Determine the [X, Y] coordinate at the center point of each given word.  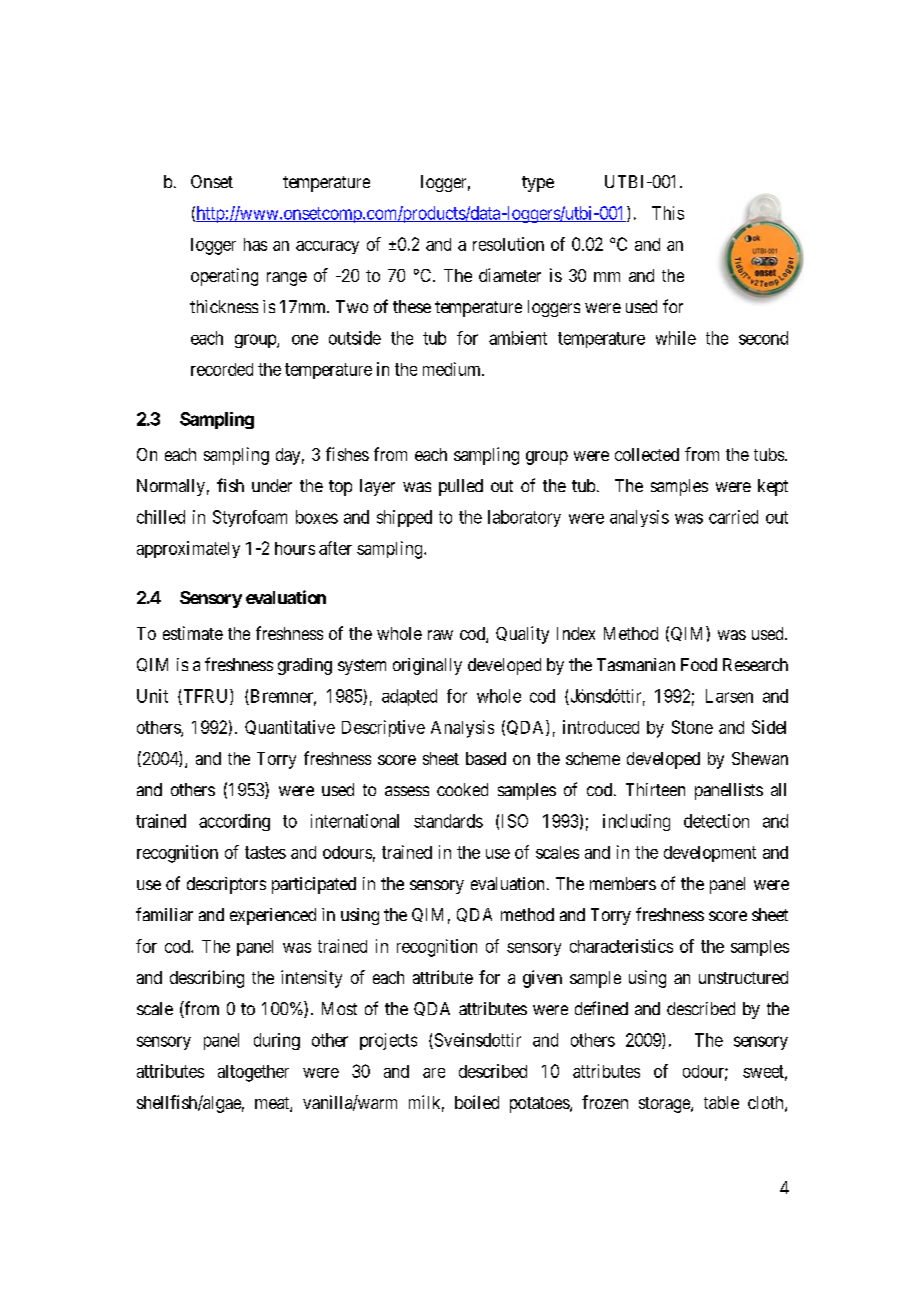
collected [647, 454]
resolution [508, 244]
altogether [253, 1073]
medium [453, 369]
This [668, 213]
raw [440, 635]
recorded [222, 369]
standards [448, 821]
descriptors [226, 885]
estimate [193, 633]
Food [699, 664]
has [255, 244]
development [710, 854]
